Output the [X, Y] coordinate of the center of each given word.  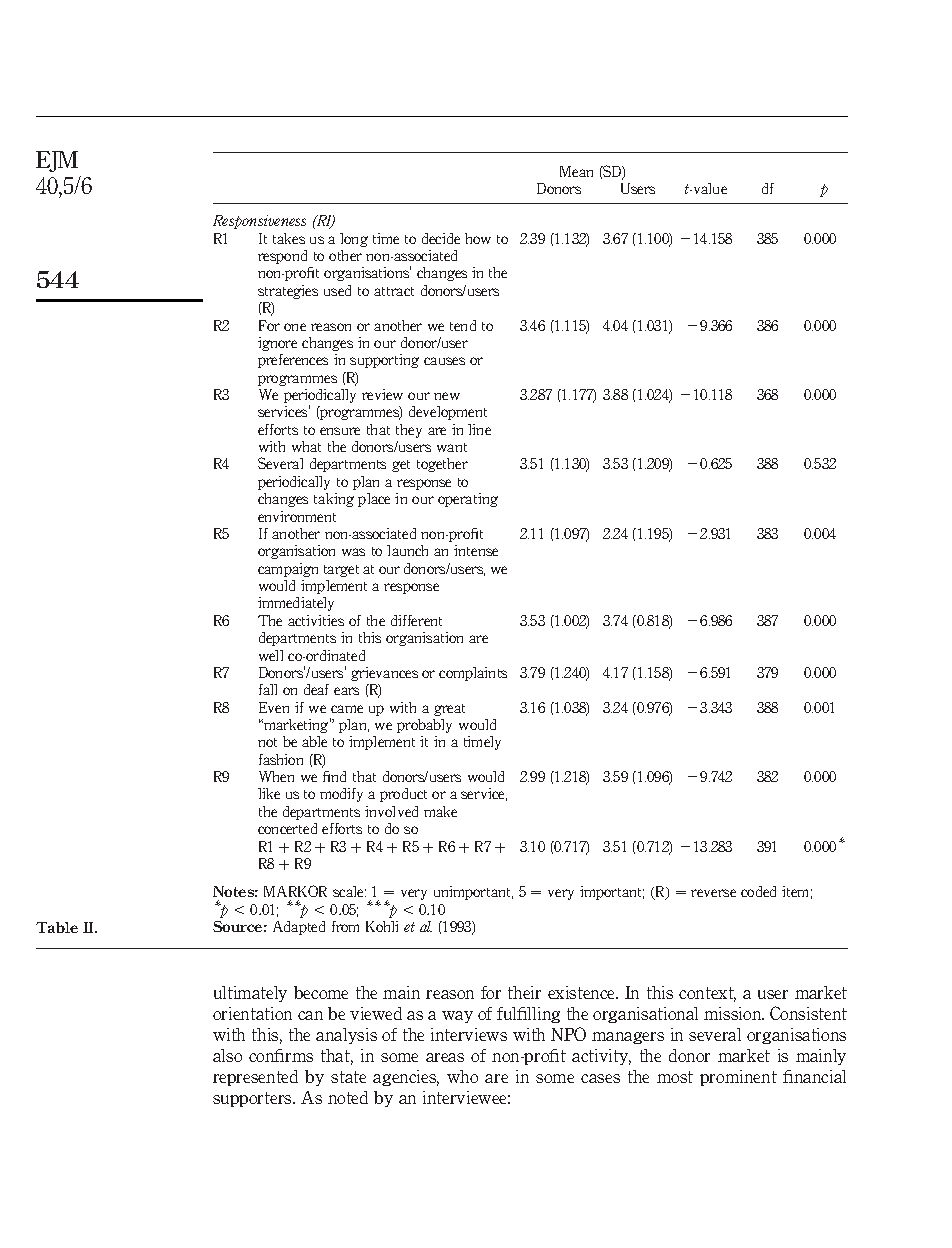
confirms [281, 1055]
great [449, 710]
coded [758, 891]
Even [274, 707]
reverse [713, 893]
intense [476, 550]
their [524, 992]
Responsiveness [259, 222]
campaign [288, 570]
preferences [293, 361]
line [479, 429]
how [478, 238]
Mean [576, 171]
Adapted [299, 928]
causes [444, 361]
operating [468, 500]
